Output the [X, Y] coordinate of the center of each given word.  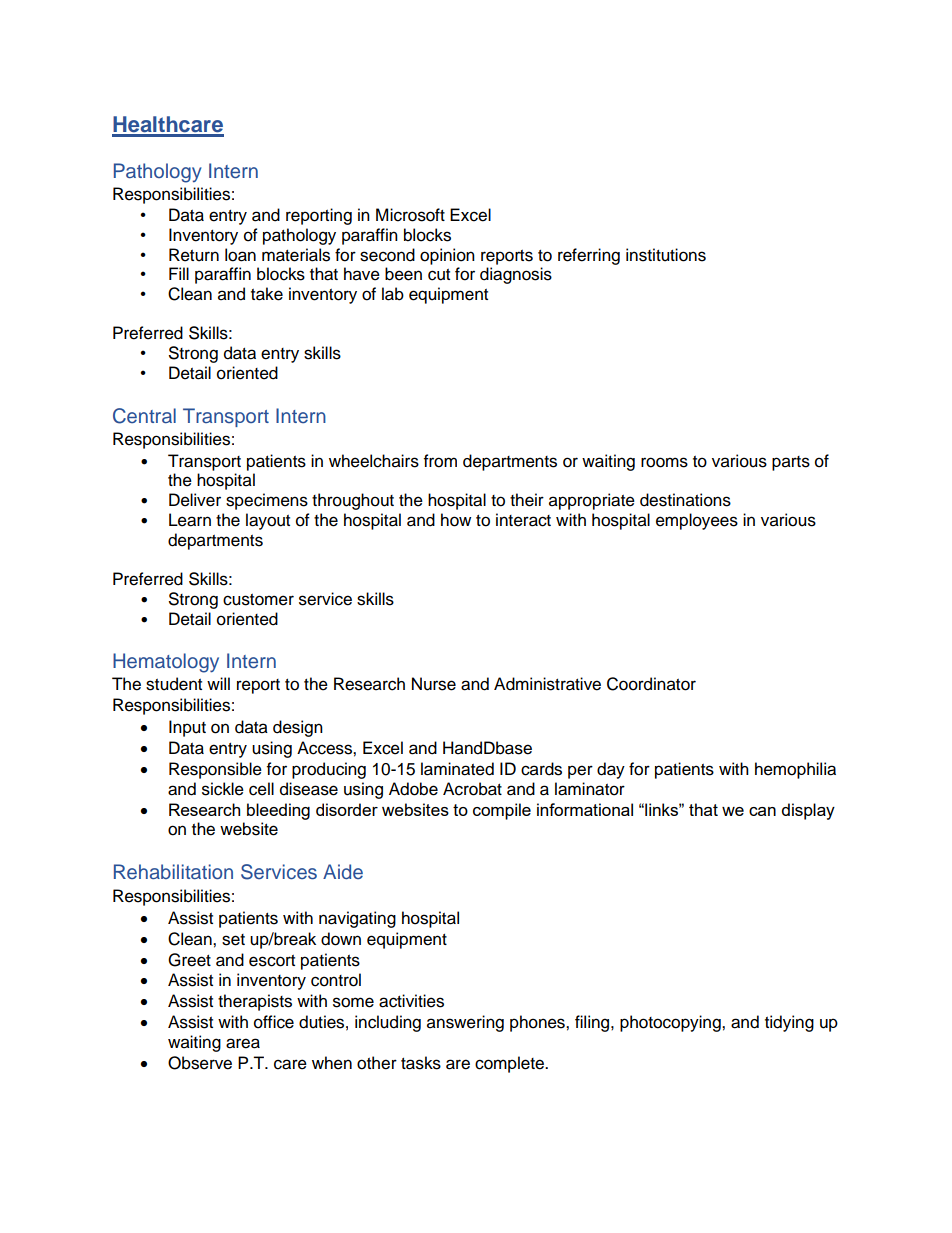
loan [240, 255]
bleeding [278, 811]
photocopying [671, 1023]
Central [144, 416]
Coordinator [651, 684]
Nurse [434, 684]
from [440, 461]
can [762, 811]
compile [502, 811]
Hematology [166, 663]
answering [465, 1023]
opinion [447, 256]
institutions [666, 255]
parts [791, 463]
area [243, 1043]
